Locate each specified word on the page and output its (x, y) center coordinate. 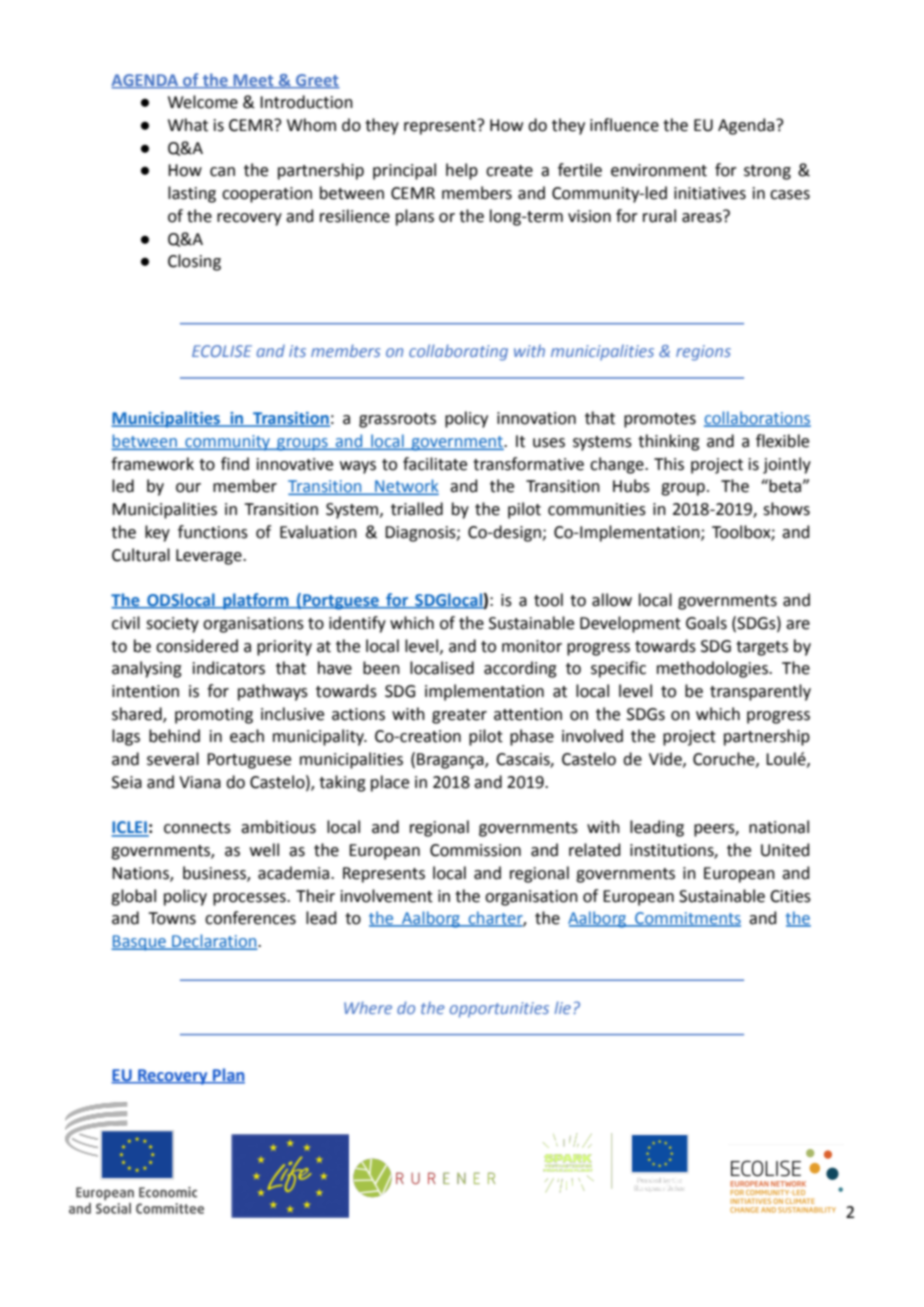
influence (624, 125)
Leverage (210, 557)
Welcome (203, 102)
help (462, 171)
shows (786, 509)
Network (406, 487)
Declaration (214, 942)
